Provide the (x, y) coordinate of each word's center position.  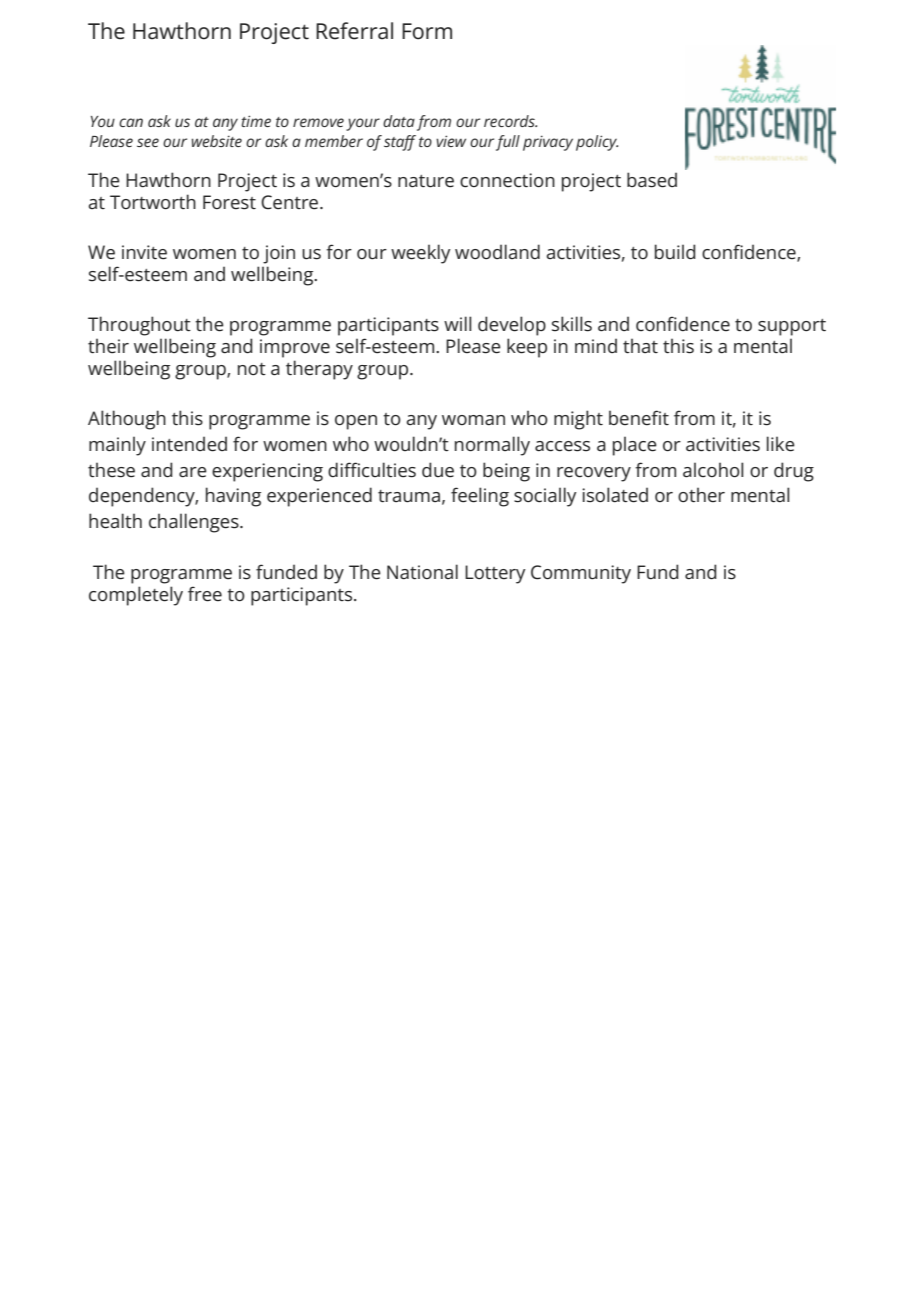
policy (597, 143)
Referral (354, 31)
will (458, 323)
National (422, 571)
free (205, 594)
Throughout (139, 326)
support (792, 327)
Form (427, 31)
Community (581, 574)
